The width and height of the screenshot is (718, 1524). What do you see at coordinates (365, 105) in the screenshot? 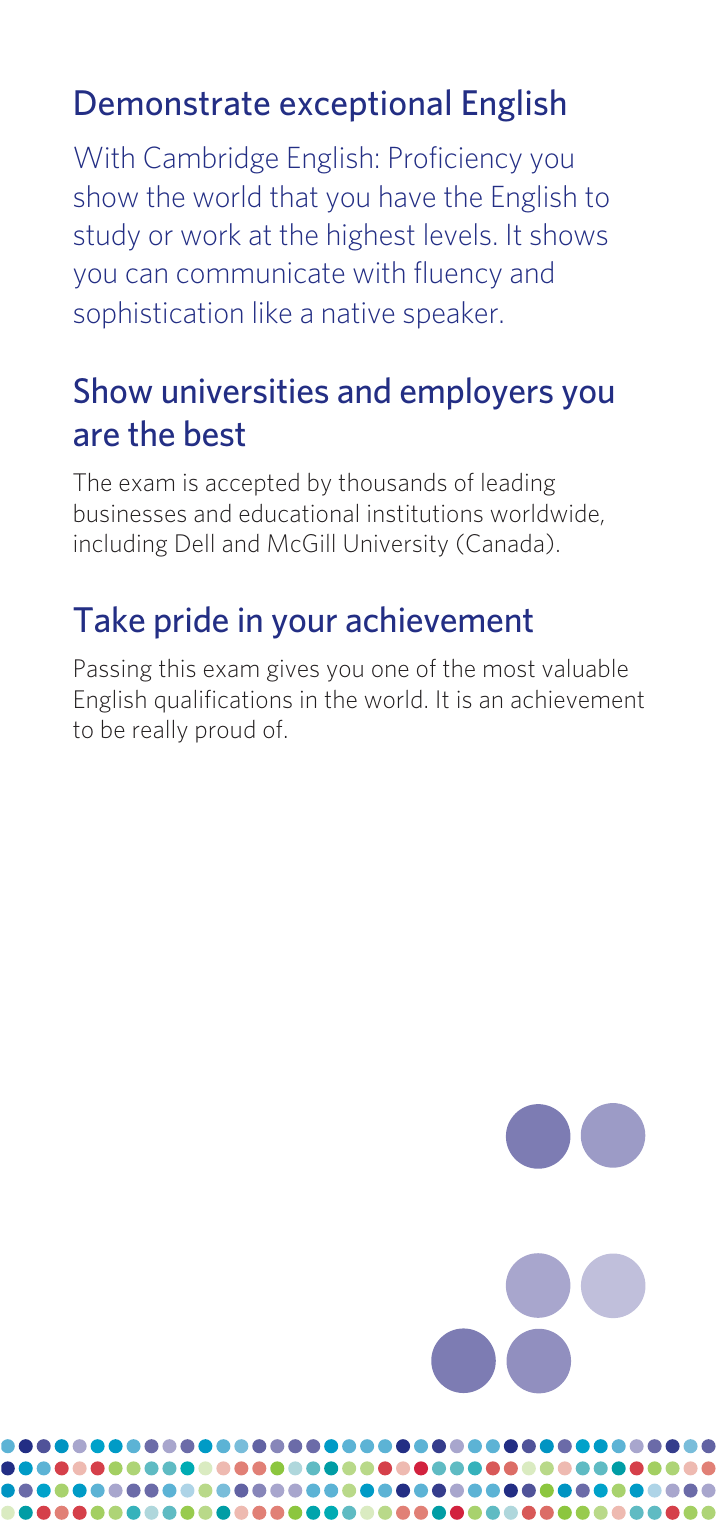
I see `exceptional` at bounding box center [365, 105].
